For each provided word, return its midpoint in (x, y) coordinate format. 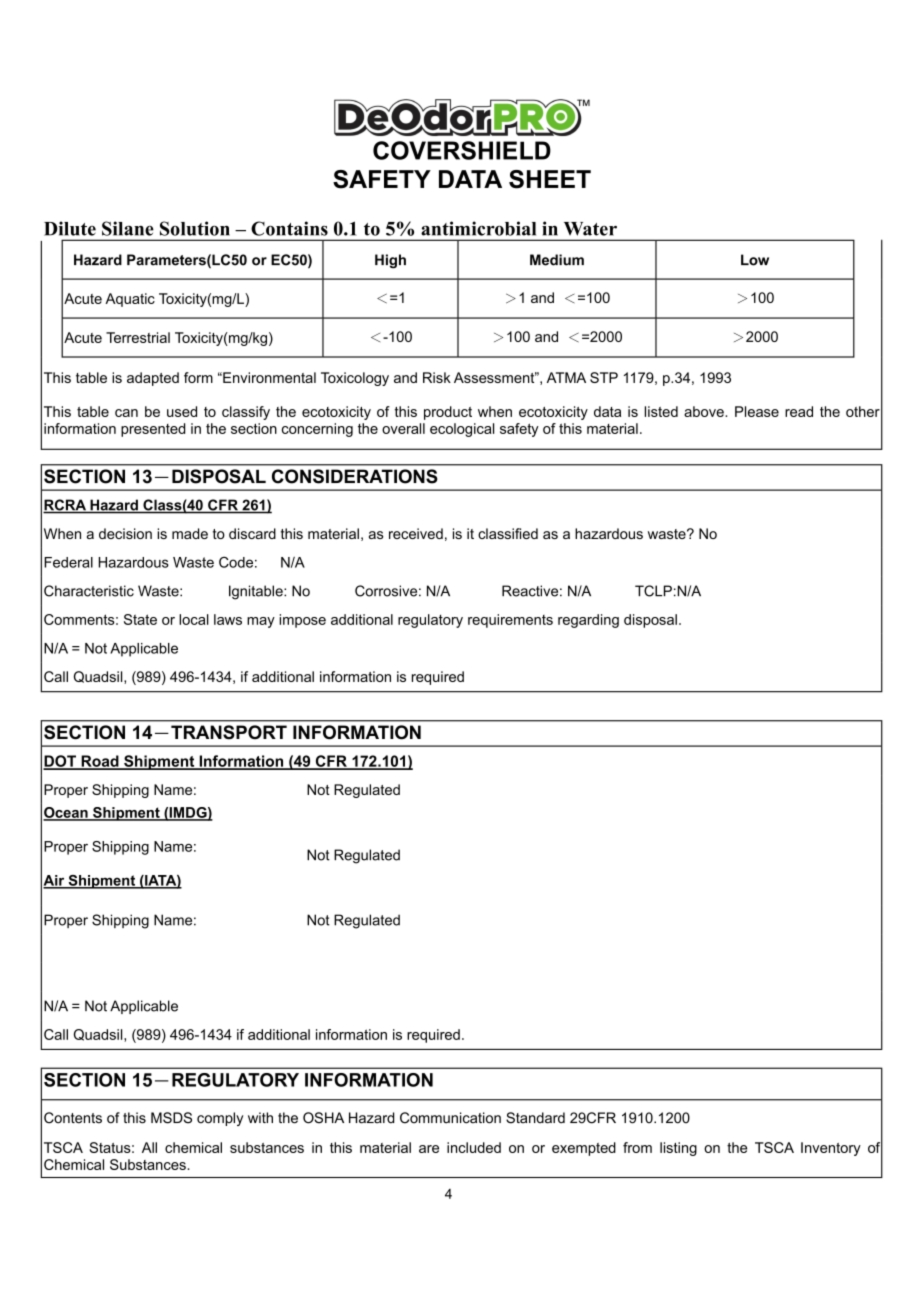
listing (678, 1149)
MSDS (171, 1118)
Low (755, 260)
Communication (450, 1118)
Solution (195, 228)
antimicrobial (478, 228)
